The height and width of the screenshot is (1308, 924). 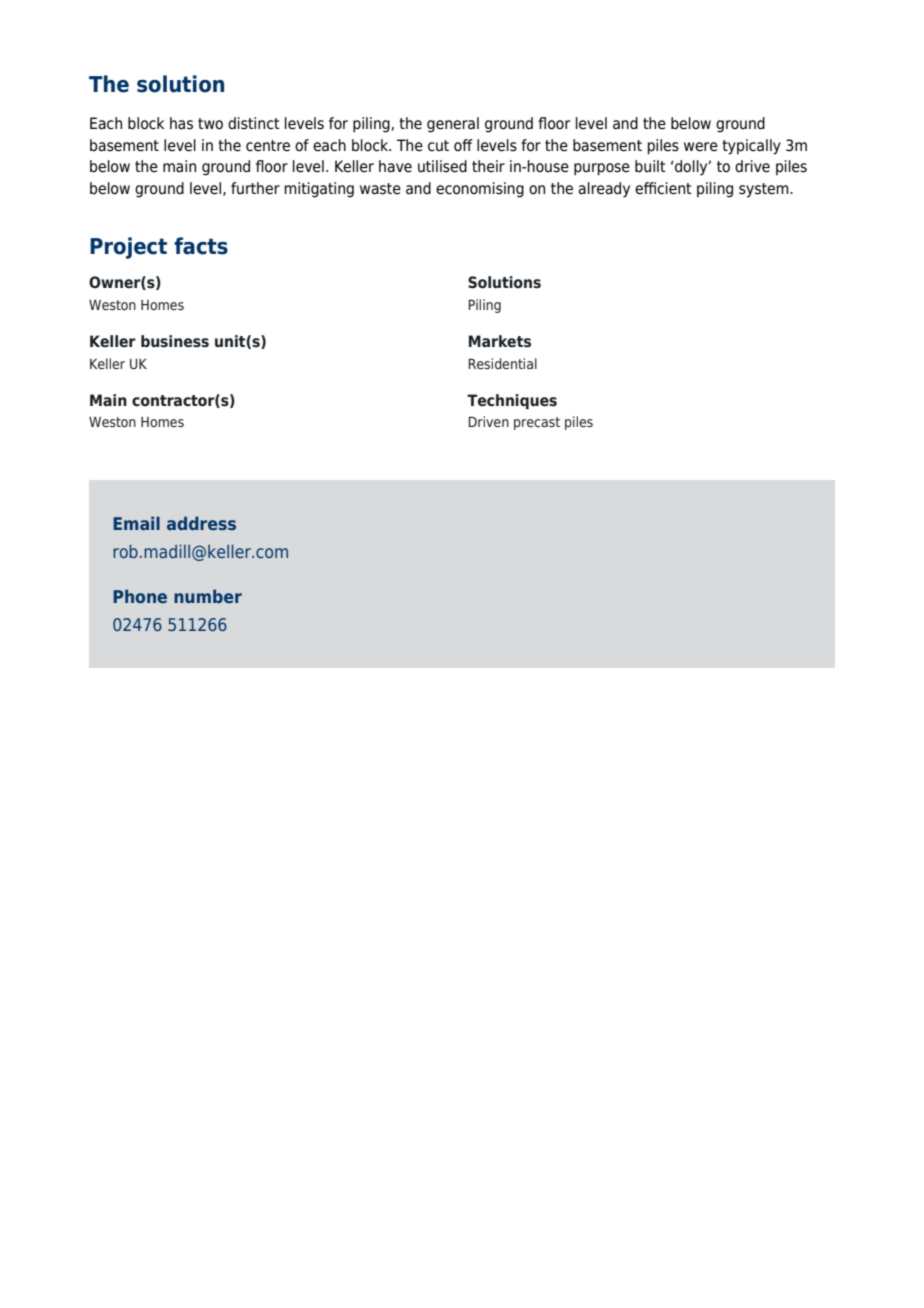 I want to click on business, so click(x=175, y=341).
